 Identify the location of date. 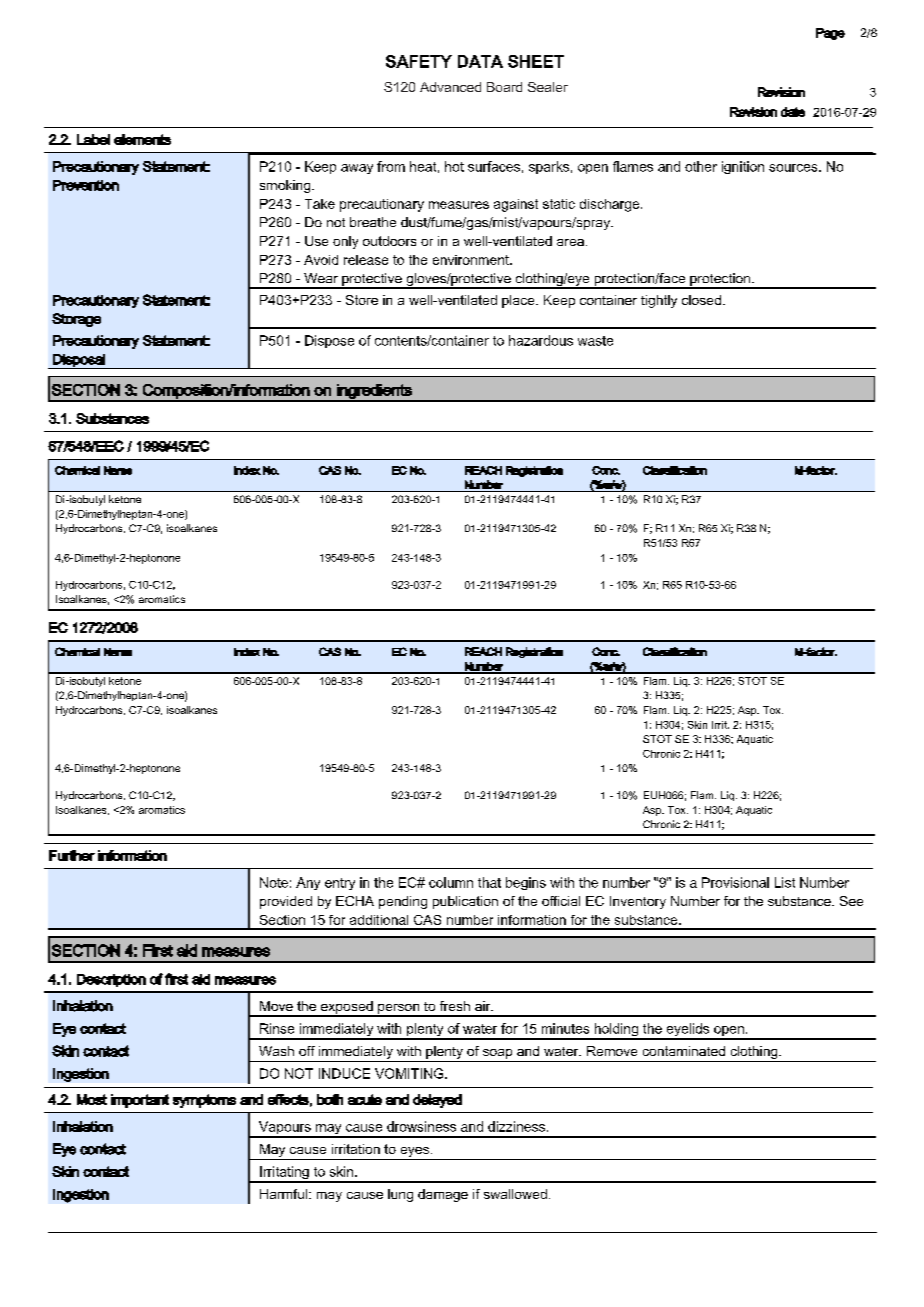
(793, 112).
